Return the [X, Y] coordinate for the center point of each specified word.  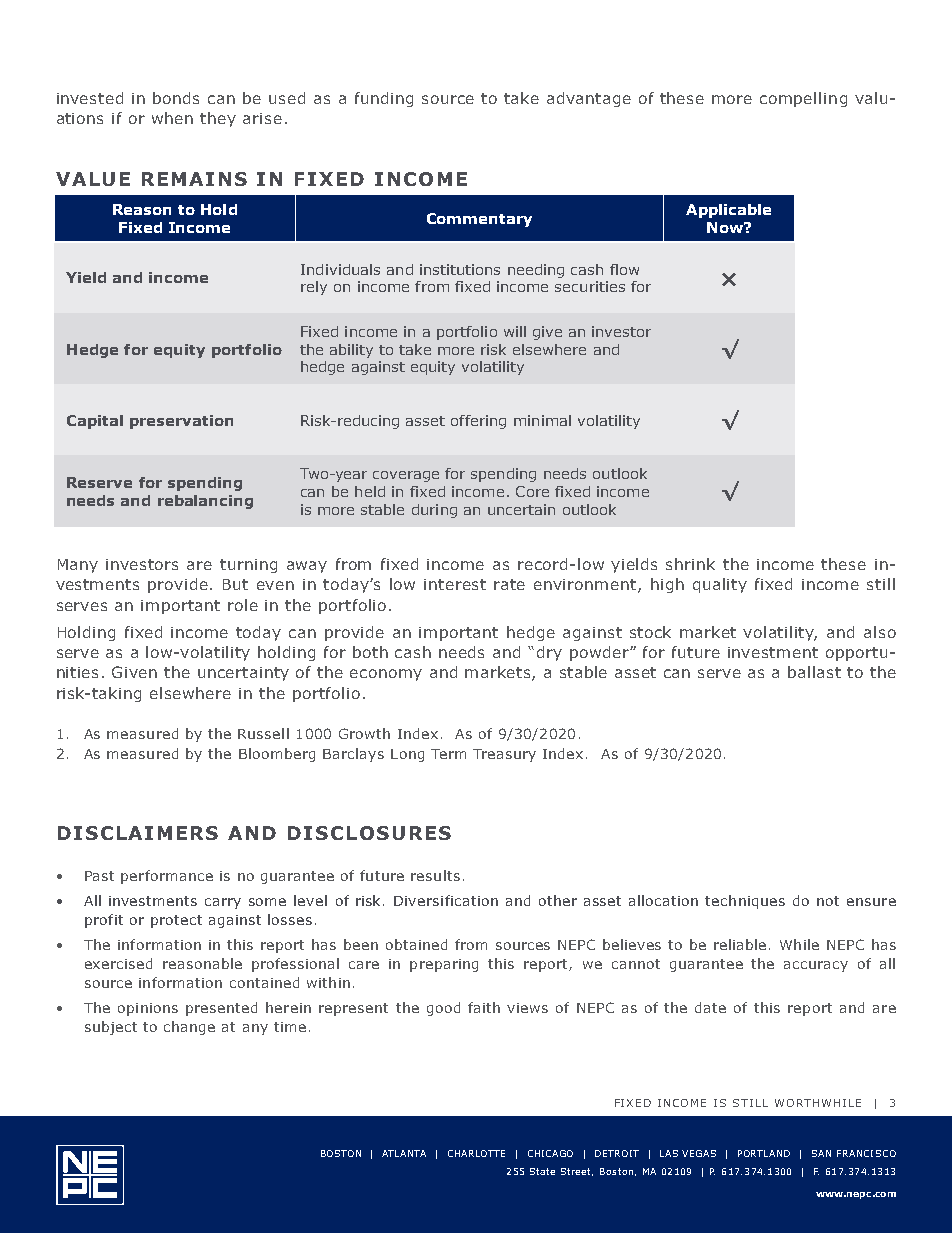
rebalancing [205, 502]
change [189, 1028]
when [172, 118]
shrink [690, 564]
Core [532, 491]
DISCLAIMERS [138, 833]
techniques [745, 902]
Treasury [504, 755]
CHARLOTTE [476, 1153]
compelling [803, 99]
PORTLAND [764, 1153]
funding [384, 99]
